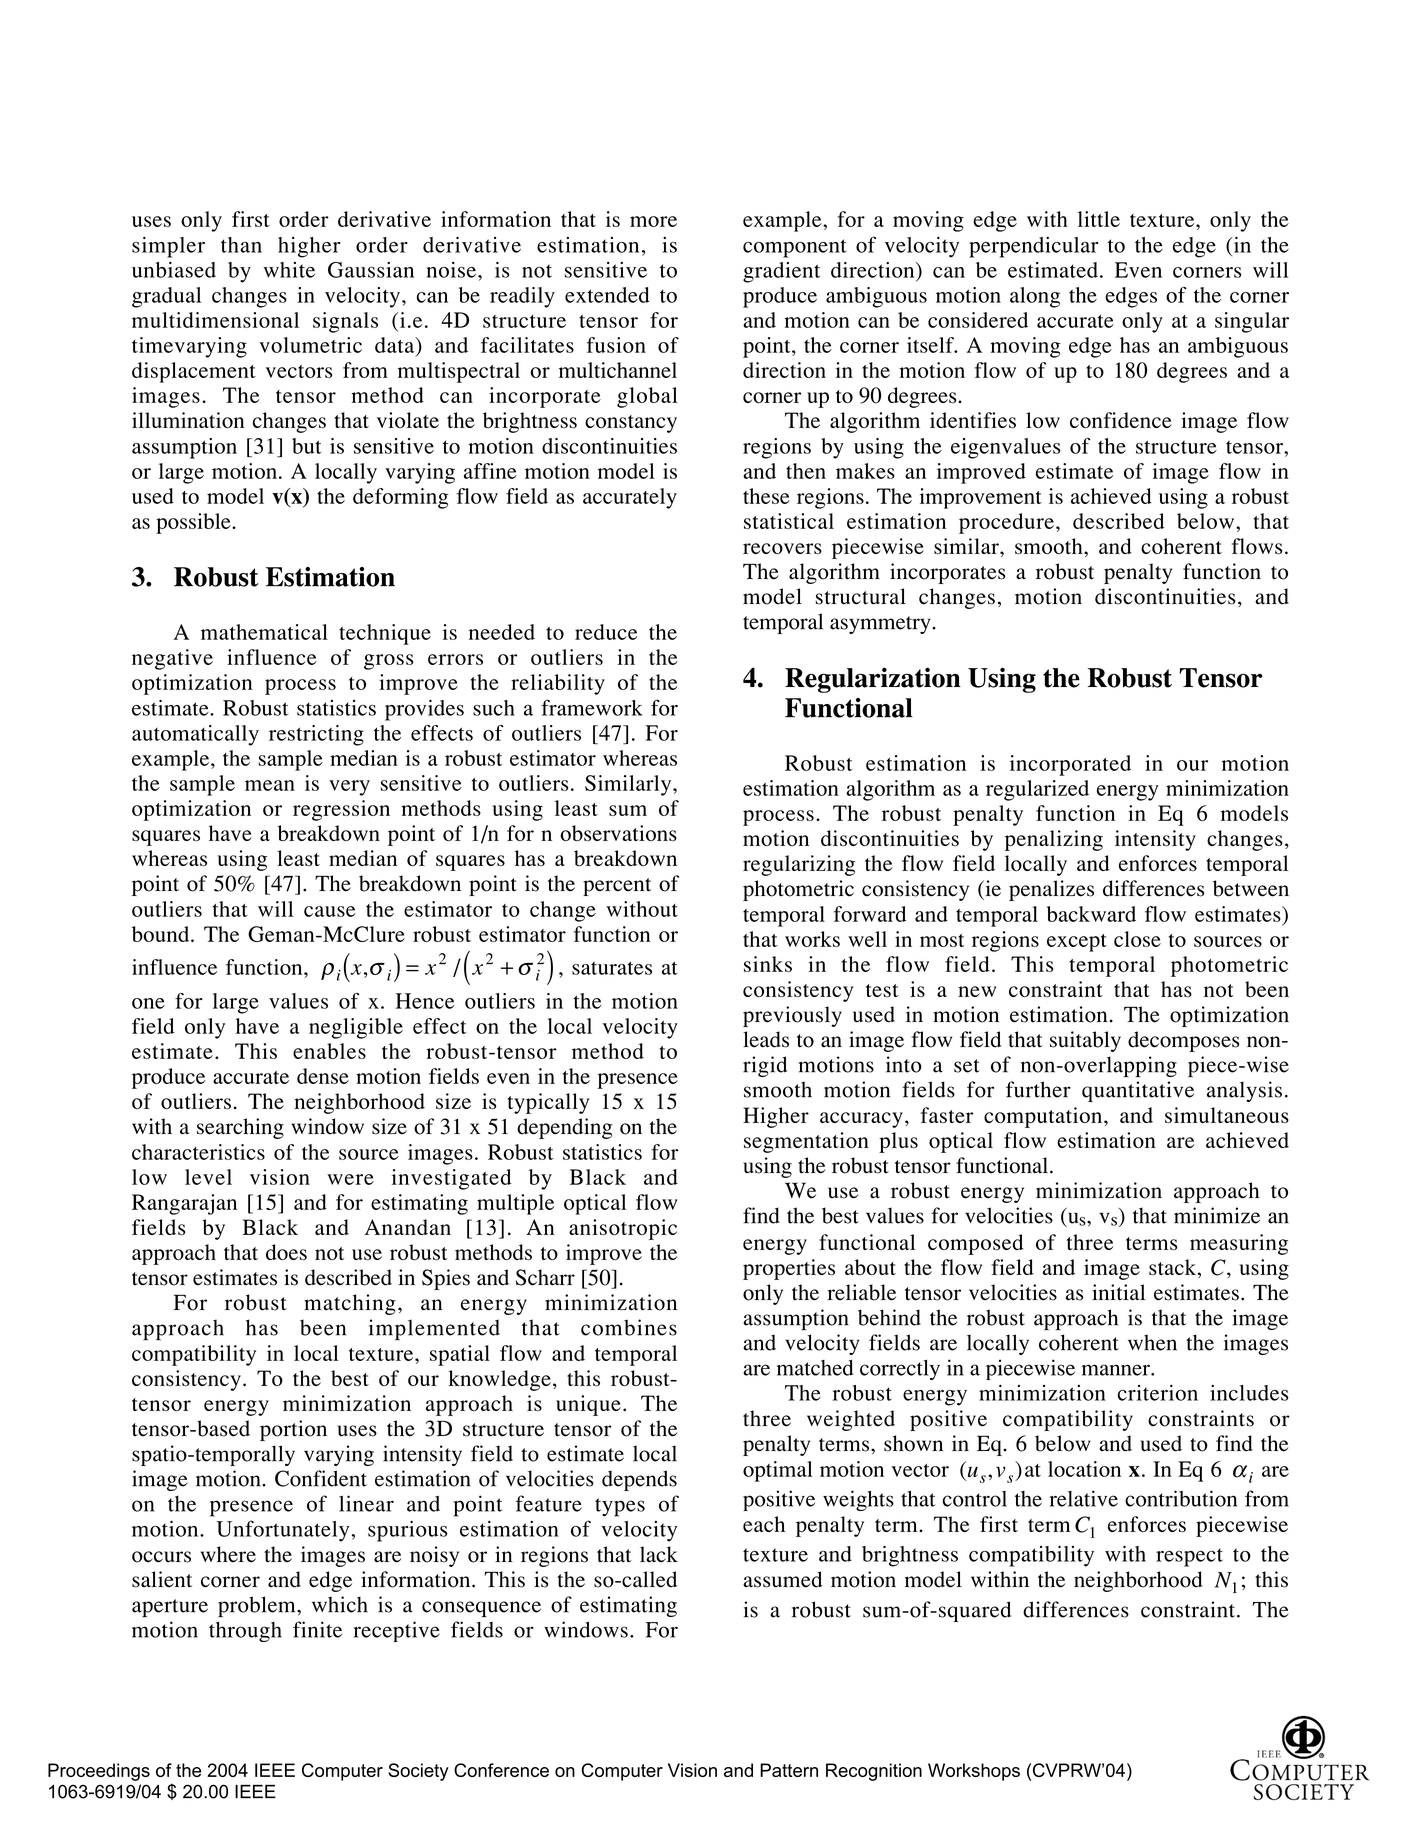  I want to click on Pattern, so click(789, 1770).
